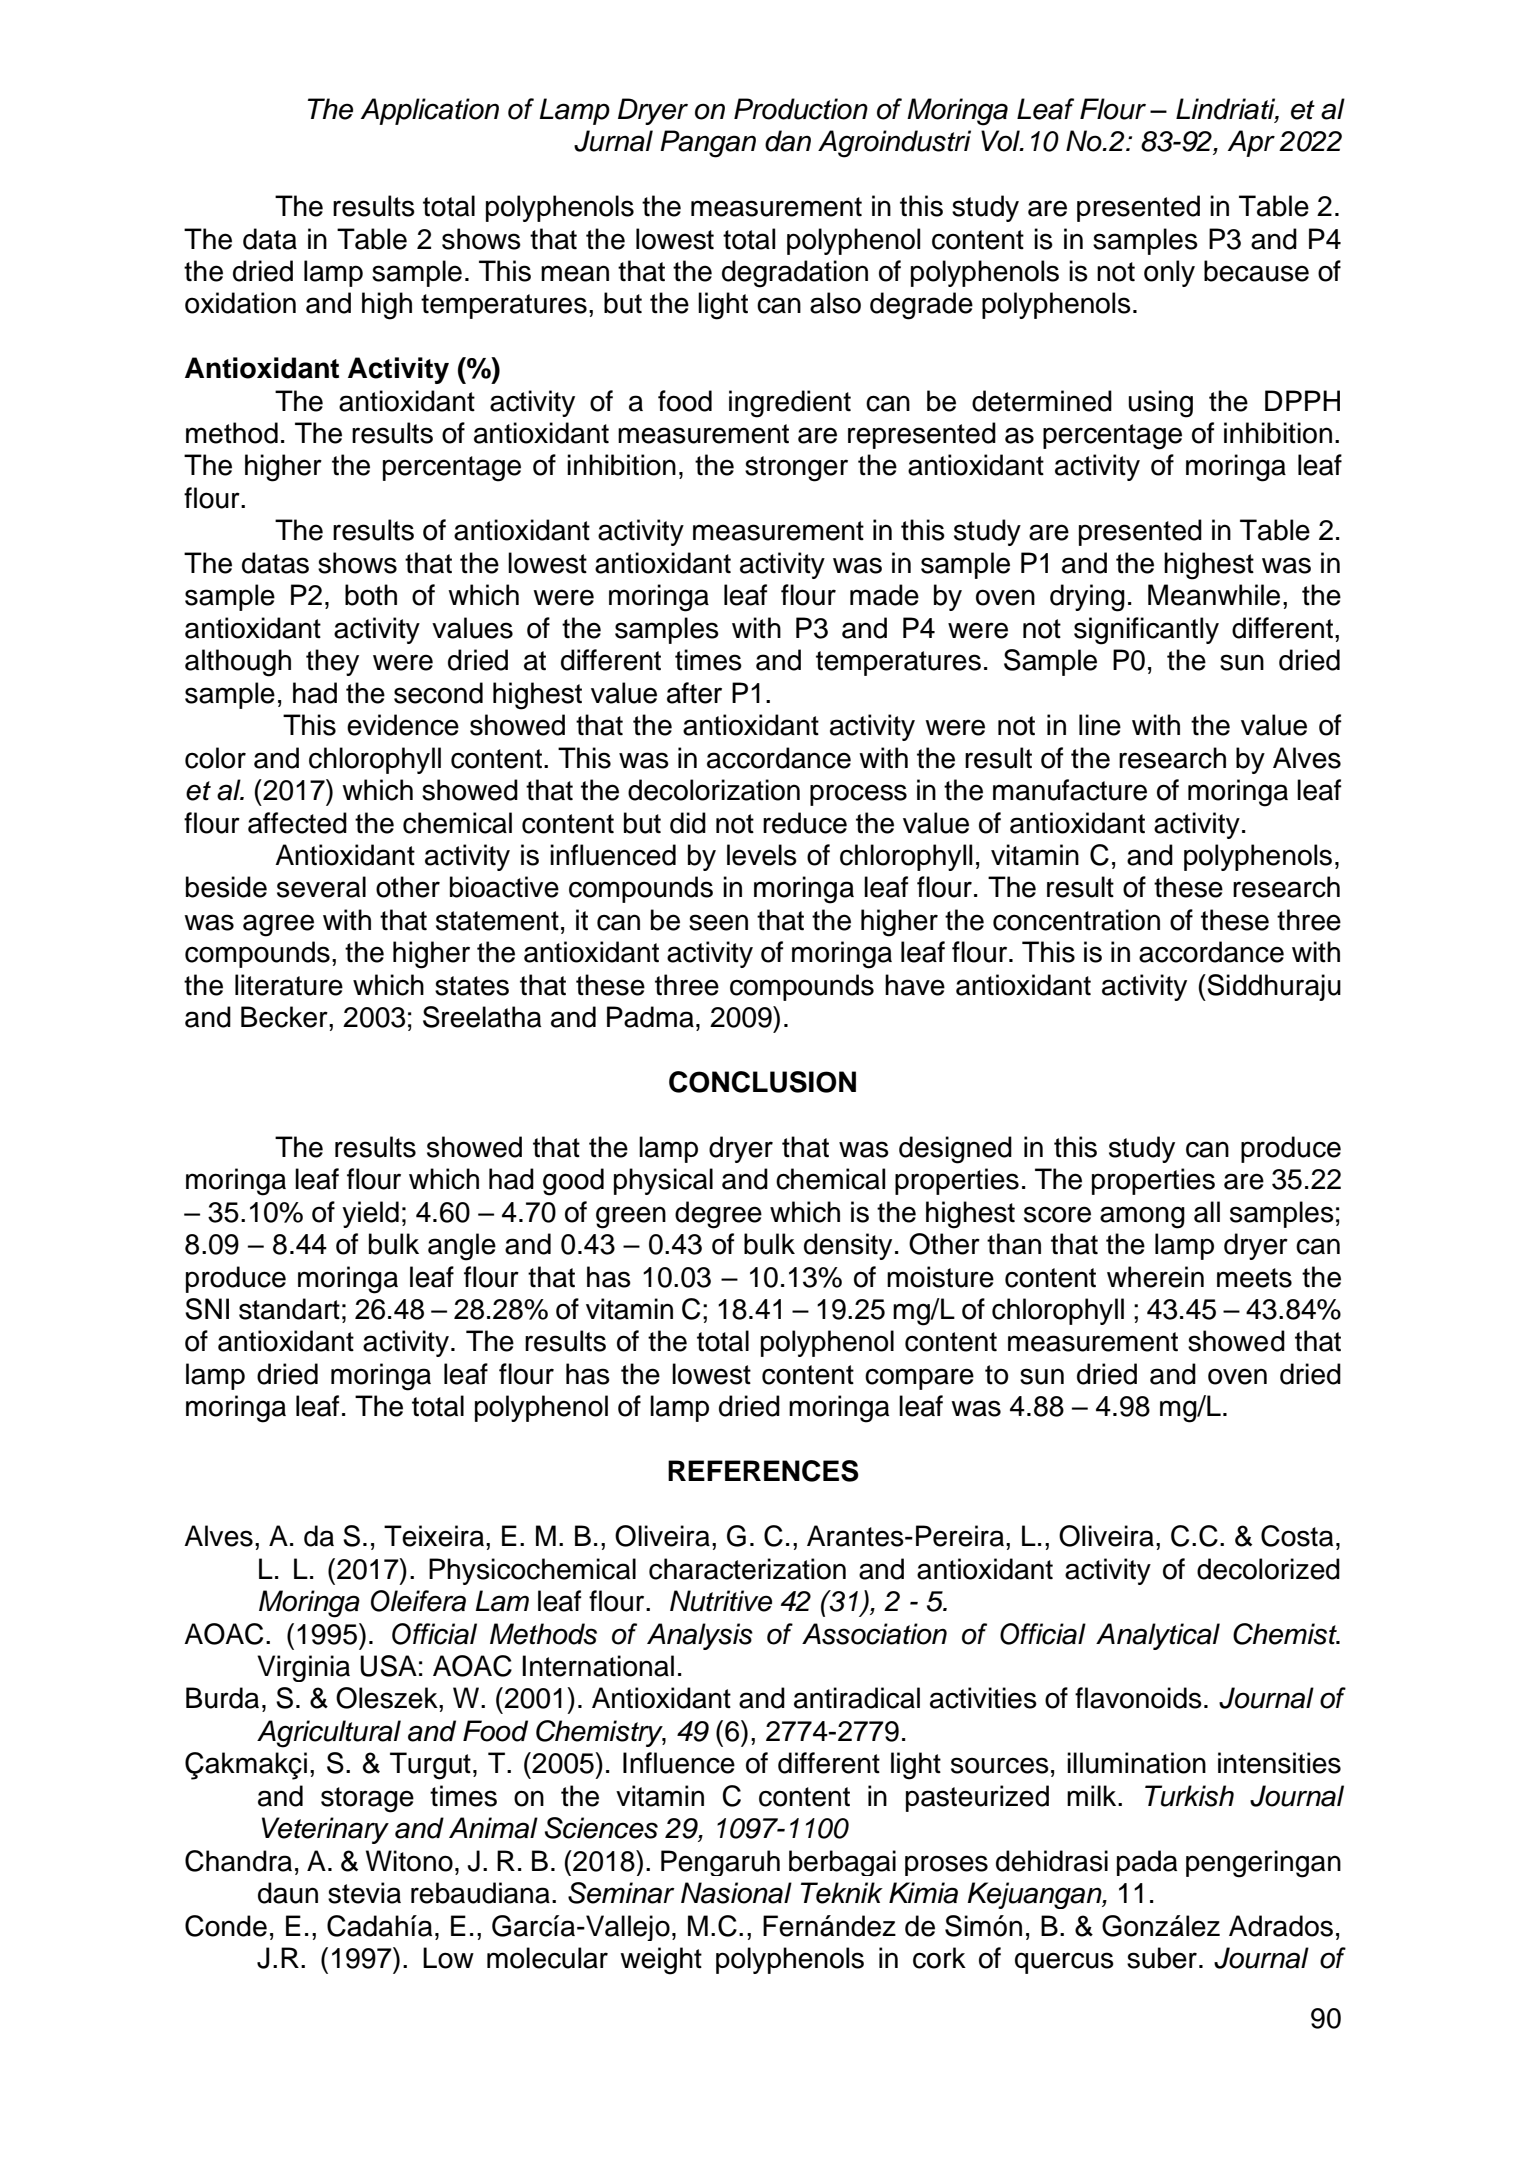 The height and width of the screenshot is (2159, 1526). Describe the element at coordinates (736, 1893) in the screenshot. I see `Nasional` at that location.
